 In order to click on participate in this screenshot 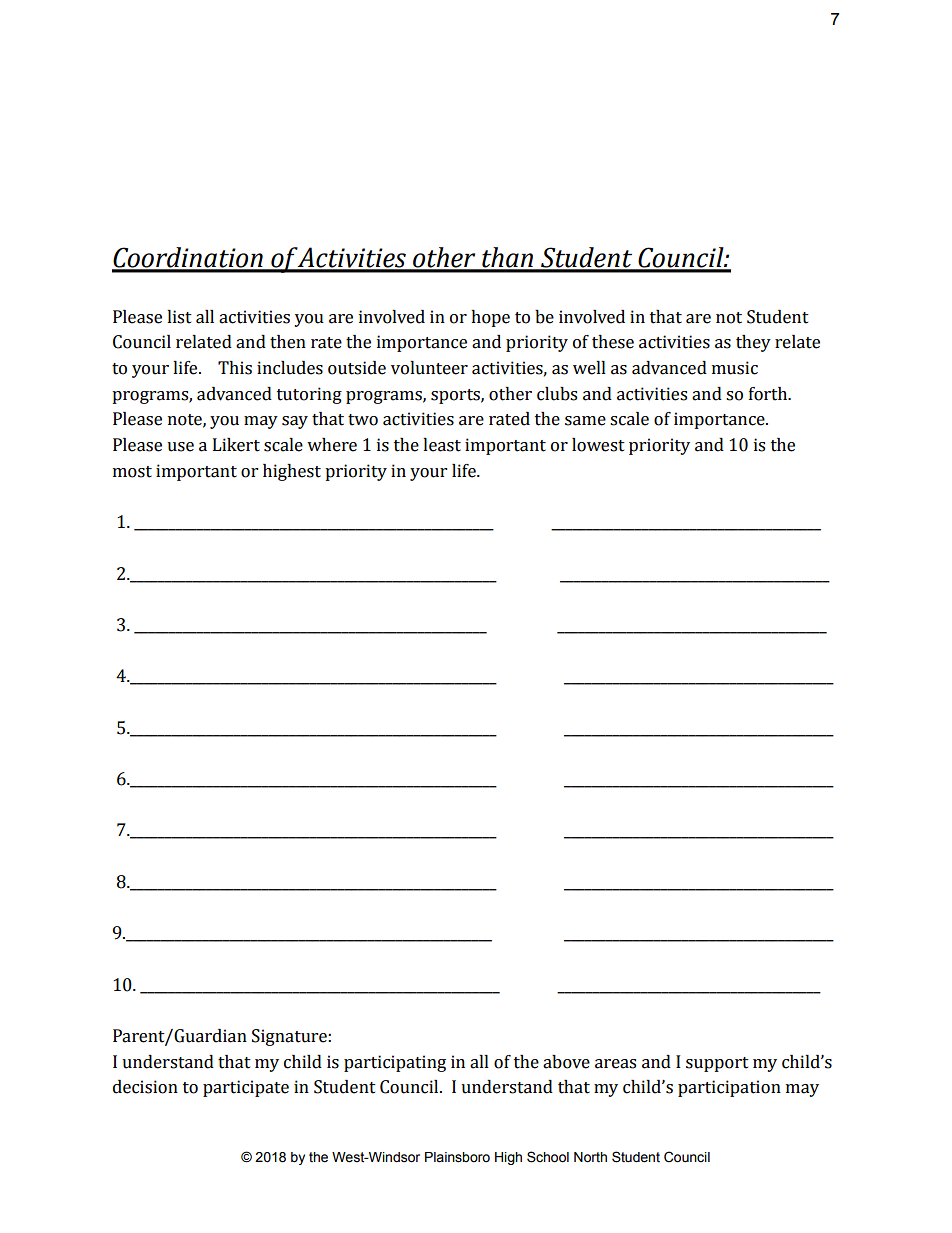, I will do `click(246, 1088)`.
